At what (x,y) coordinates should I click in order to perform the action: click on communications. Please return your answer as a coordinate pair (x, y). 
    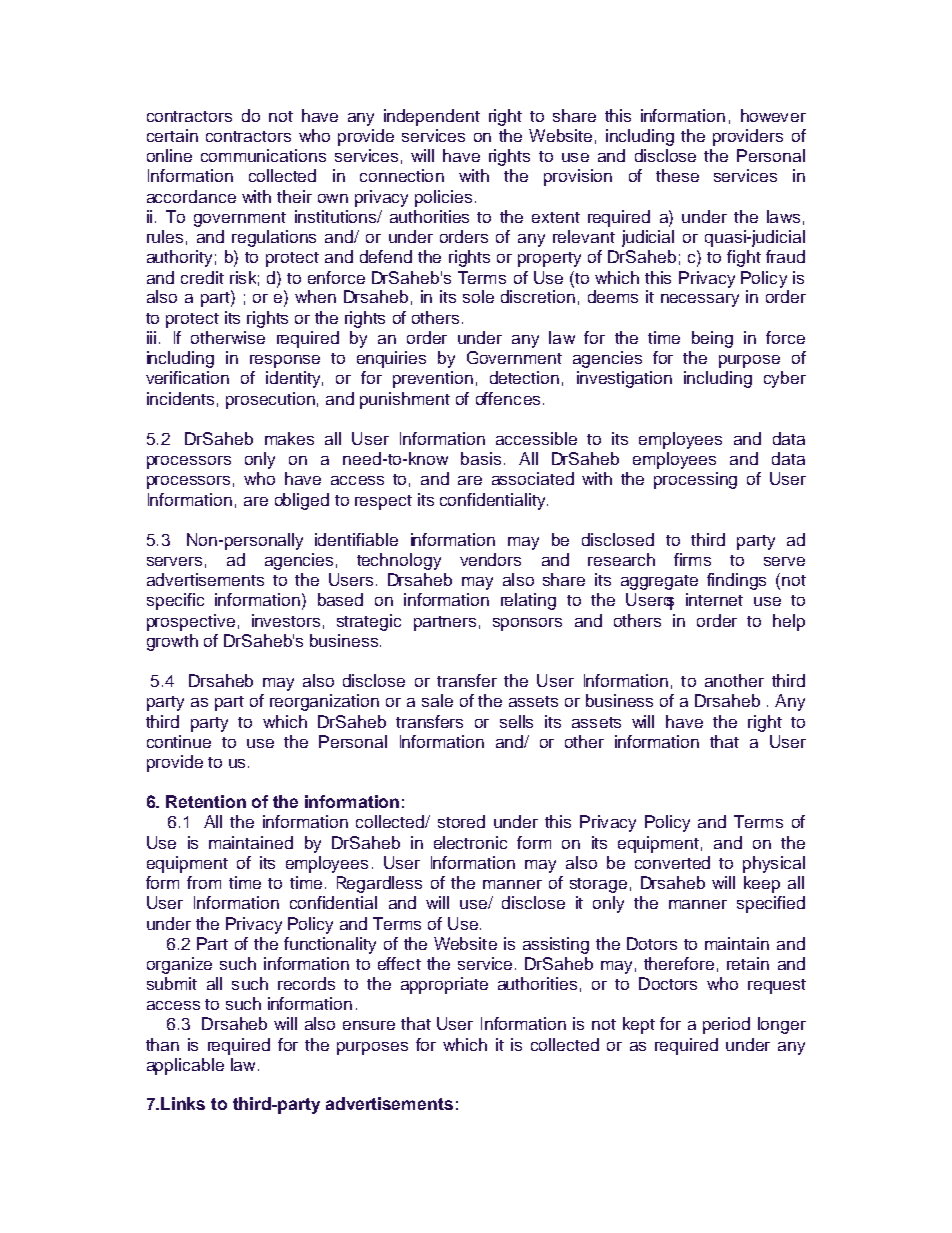
    Looking at the image, I should click on (263, 155).
